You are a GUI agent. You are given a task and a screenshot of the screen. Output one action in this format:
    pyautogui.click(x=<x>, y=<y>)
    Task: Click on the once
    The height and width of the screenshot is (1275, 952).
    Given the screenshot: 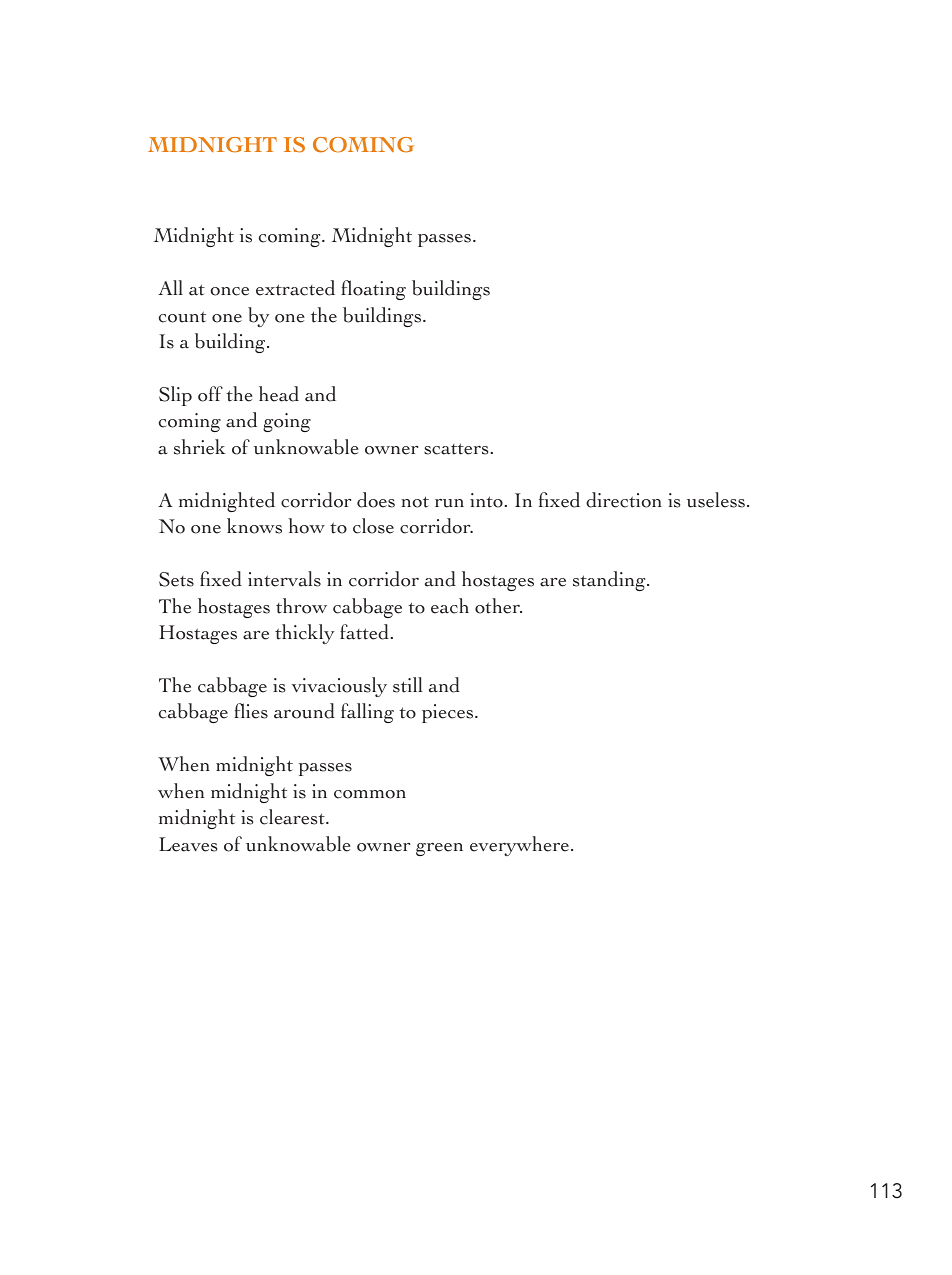 What is the action you would take?
    pyautogui.click(x=229, y=291)
